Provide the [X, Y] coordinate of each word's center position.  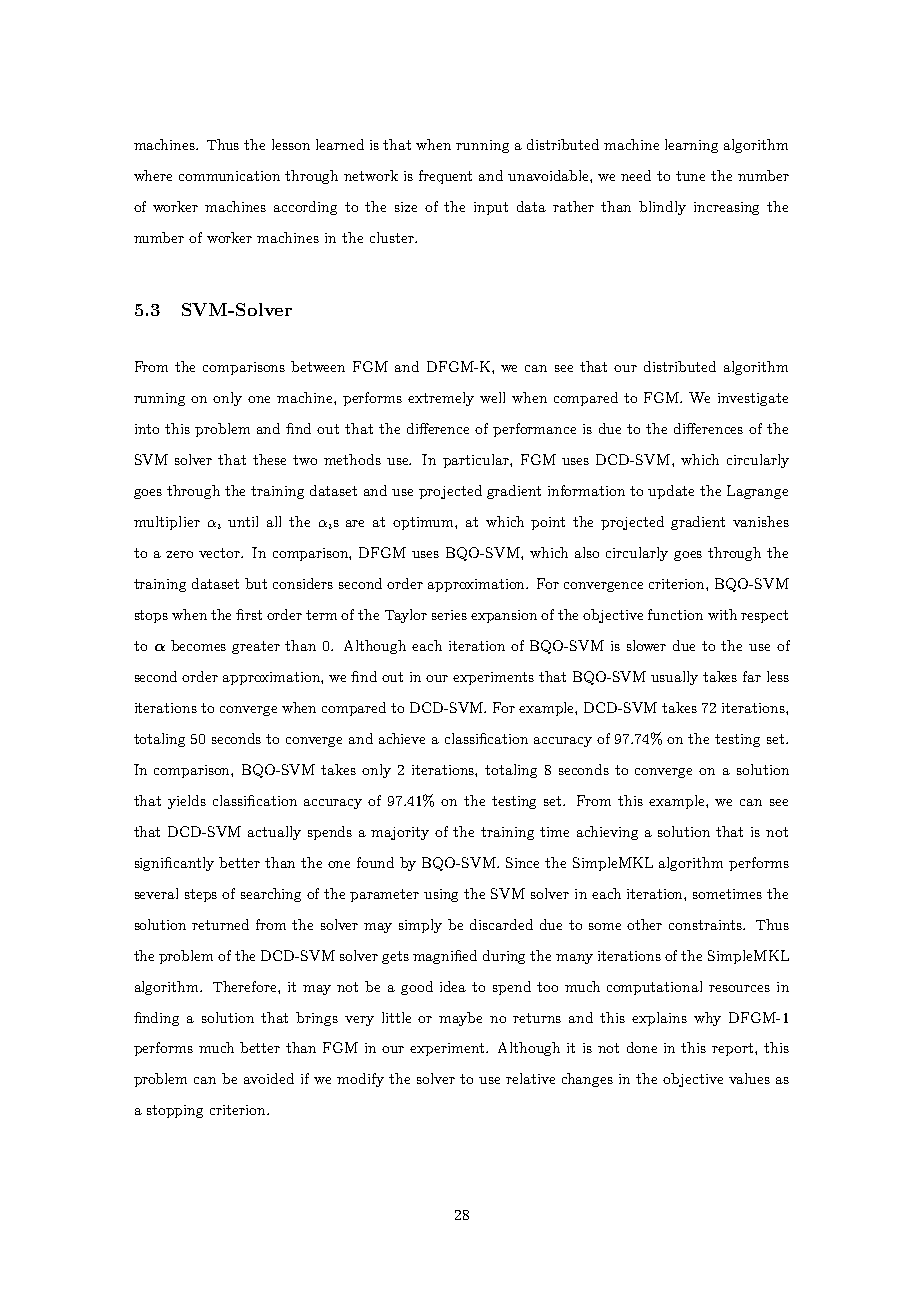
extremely [441, 399]
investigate [753, 399]
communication [229, 176]
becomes [198, 645]
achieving [607, 833]
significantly [174, 864]
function [675, 614]
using [441, 895]
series [449, 615]
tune [690, 176]
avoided [269, 1078]
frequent [445, 177]
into [147, 429]
